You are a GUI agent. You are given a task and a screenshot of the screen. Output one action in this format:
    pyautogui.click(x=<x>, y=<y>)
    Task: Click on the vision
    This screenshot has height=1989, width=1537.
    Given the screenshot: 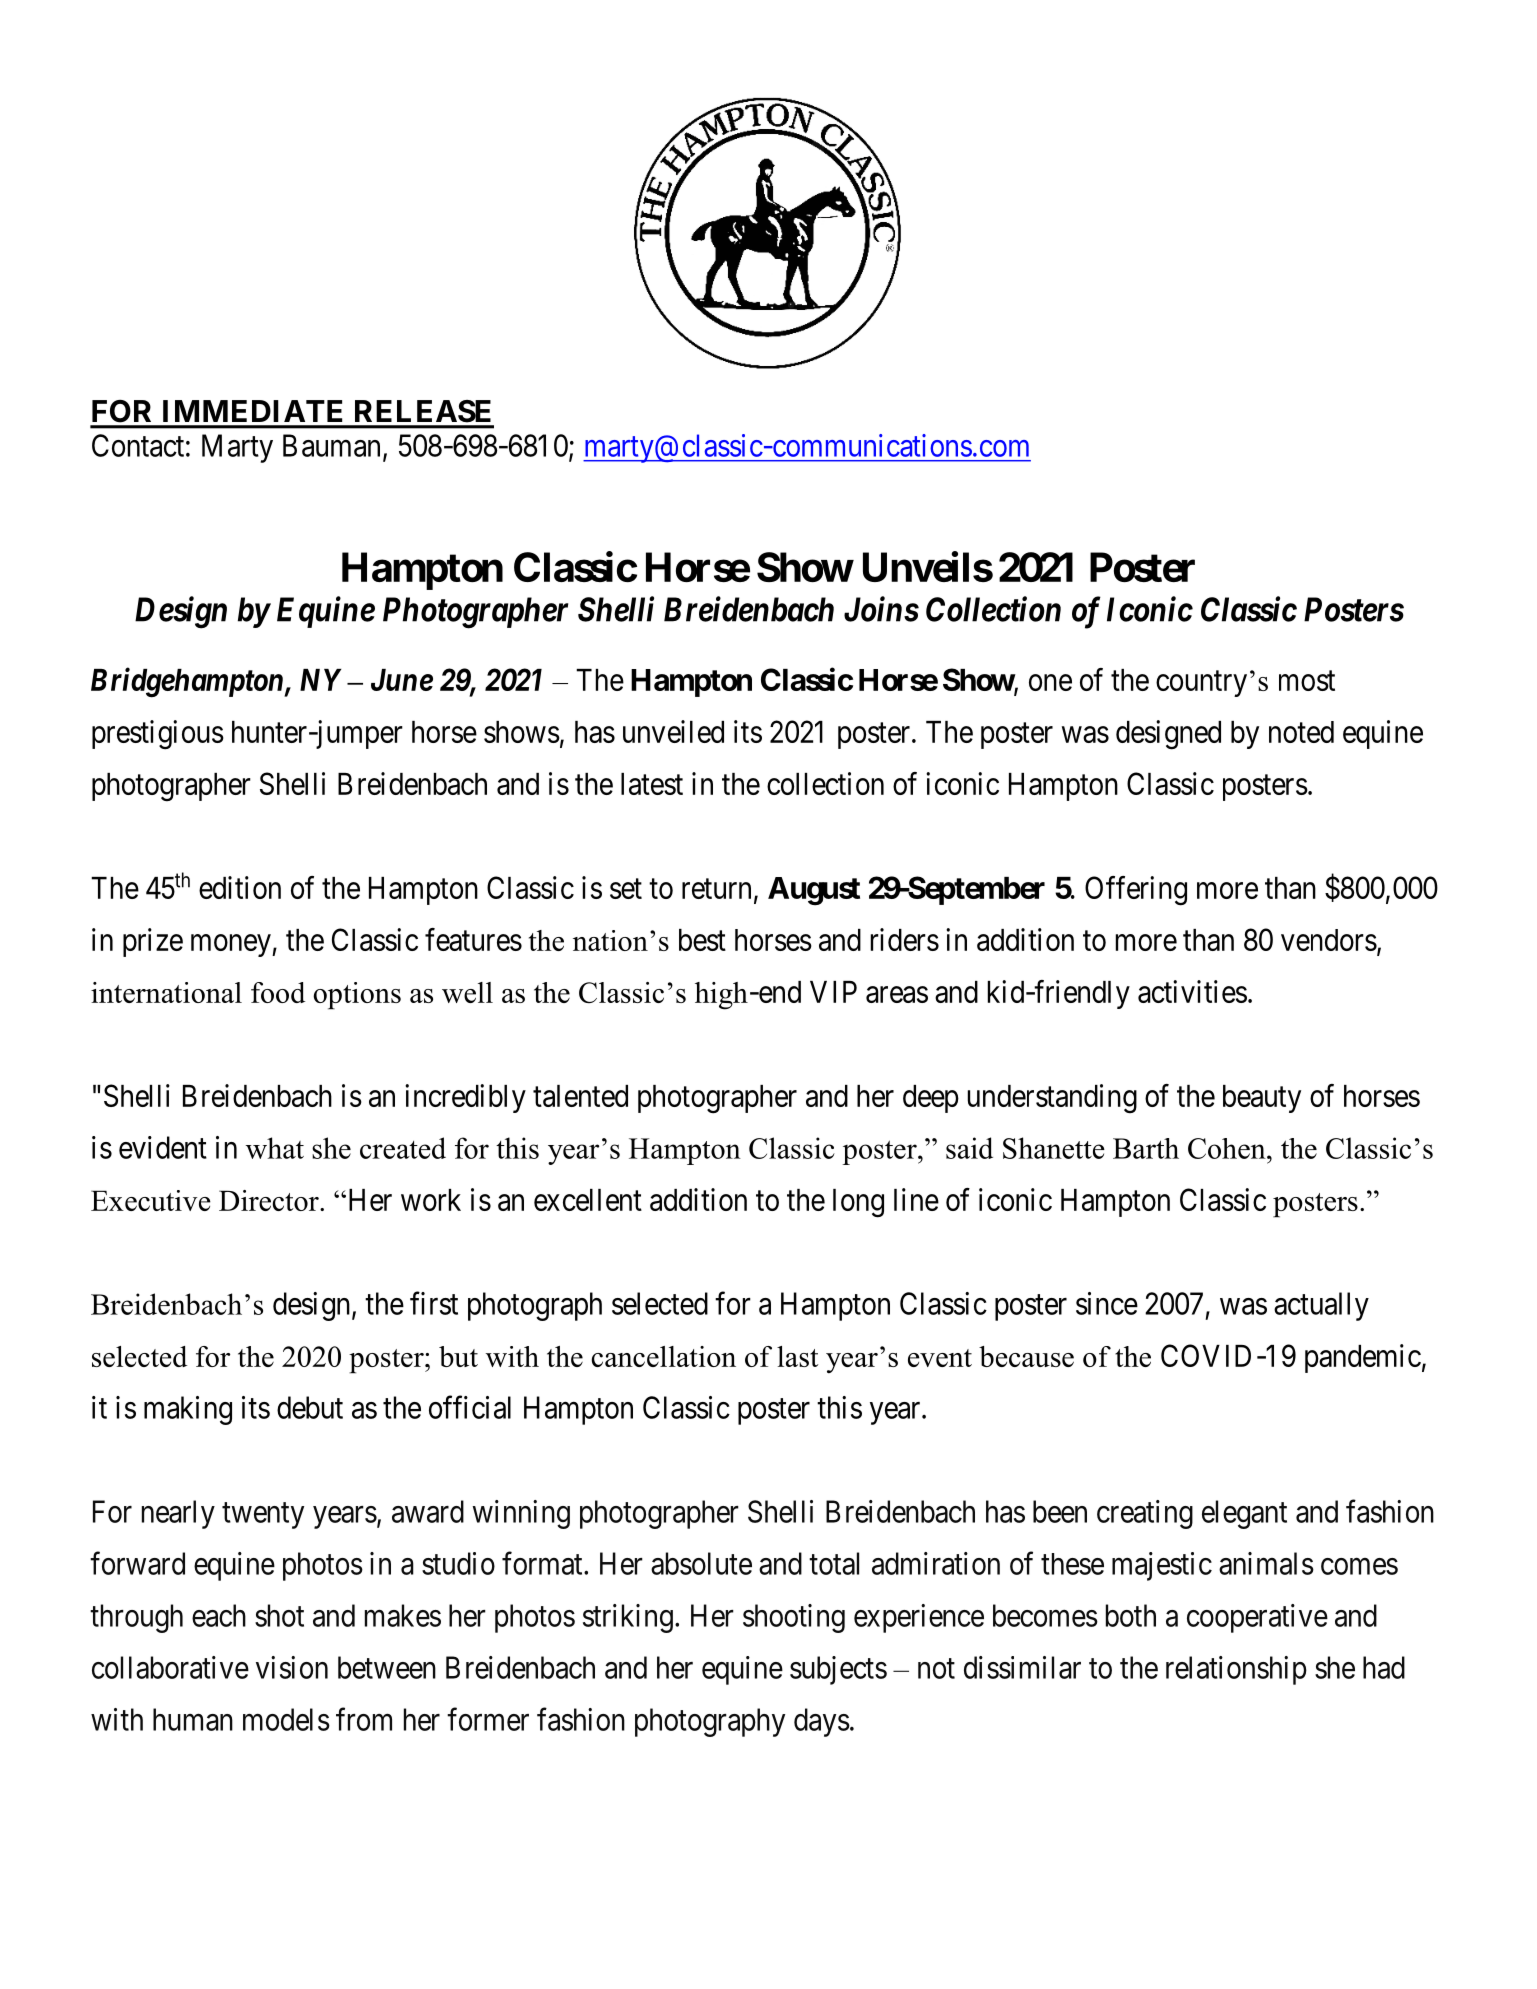 What is the action you would take?
    pyautogui.click(x=292, y=1667)
